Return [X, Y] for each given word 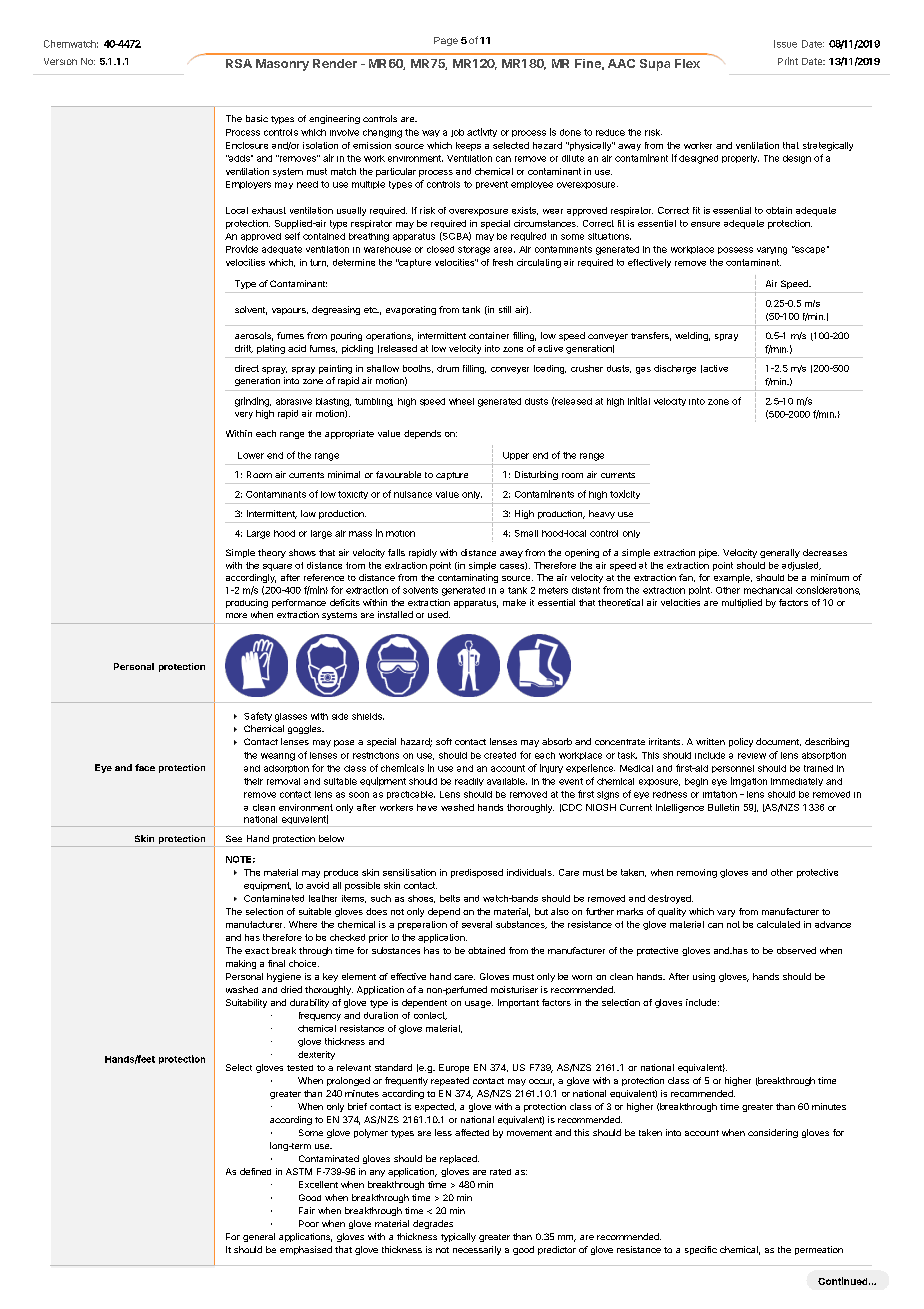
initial [639, 401]
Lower [251, 455]
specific [701, 1250]
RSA [239, 63]
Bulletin [723, 807]
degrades [433, 1224]
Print [788, 61]
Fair [307, 1210]
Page [446, 41]
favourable [398, 474]
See [234, 838]
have [427, 807]
